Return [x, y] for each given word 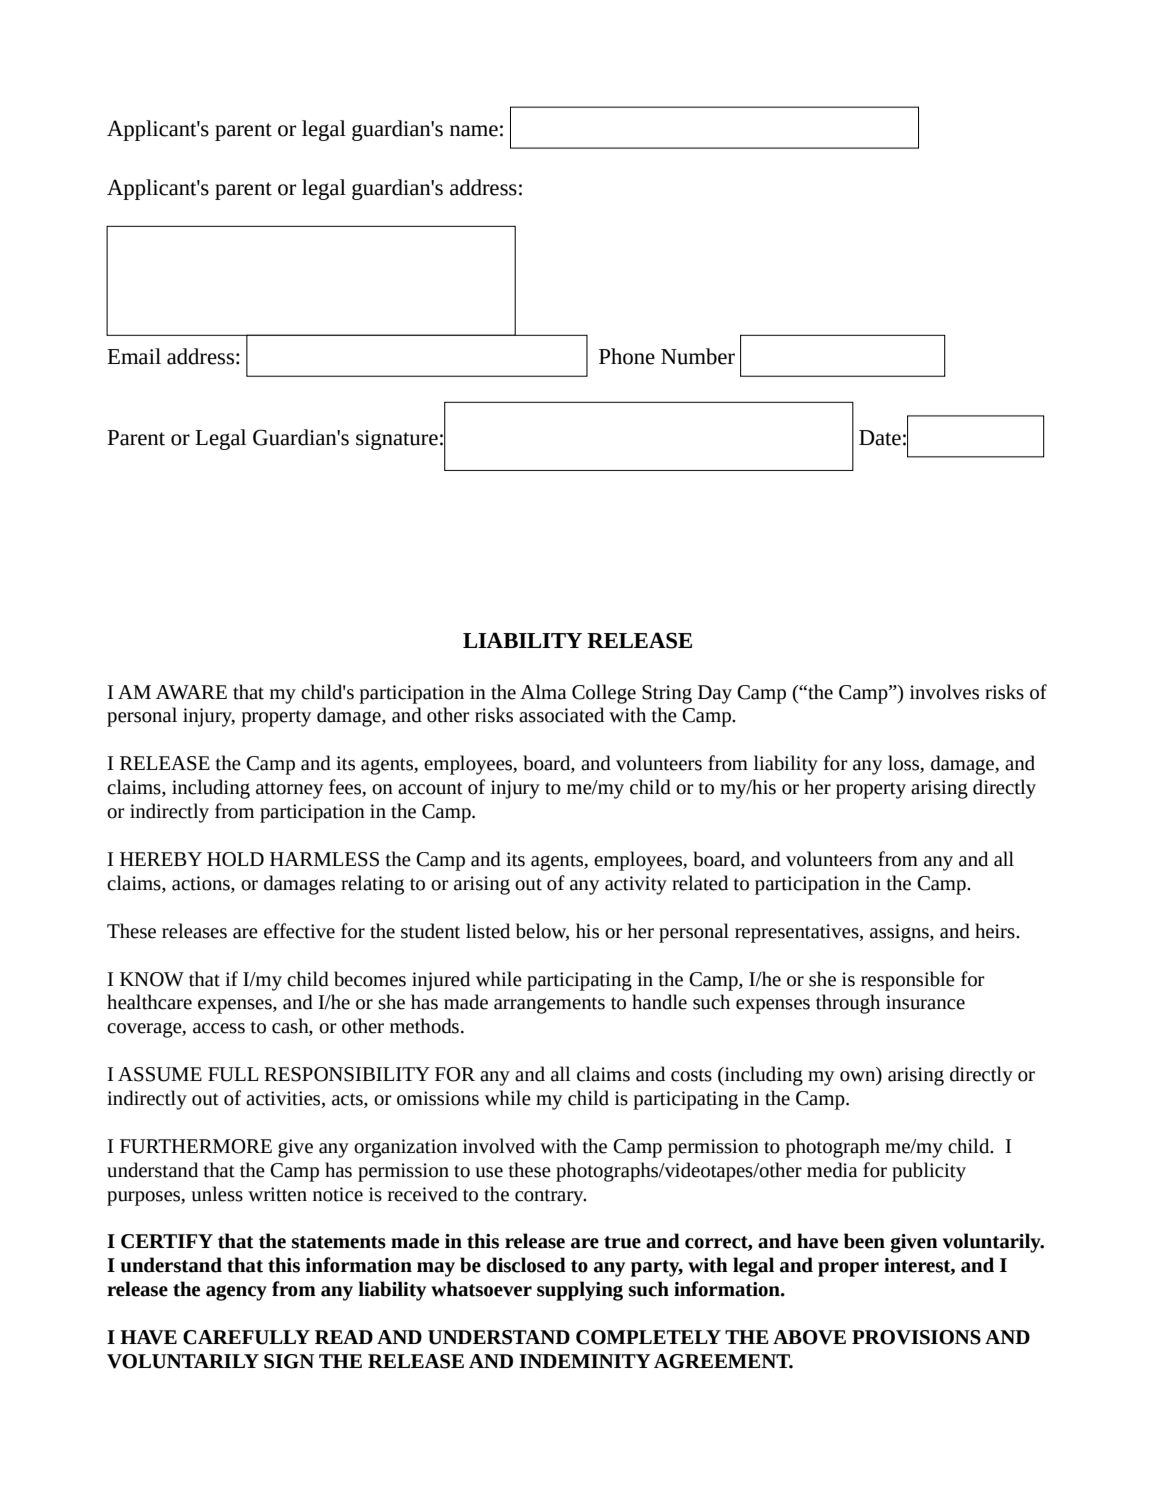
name [474, 131]
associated [561, 715]
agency [236, 1293]
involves [944, 692]
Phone [627, 356]
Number [698, 356]
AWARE [191, 692]
